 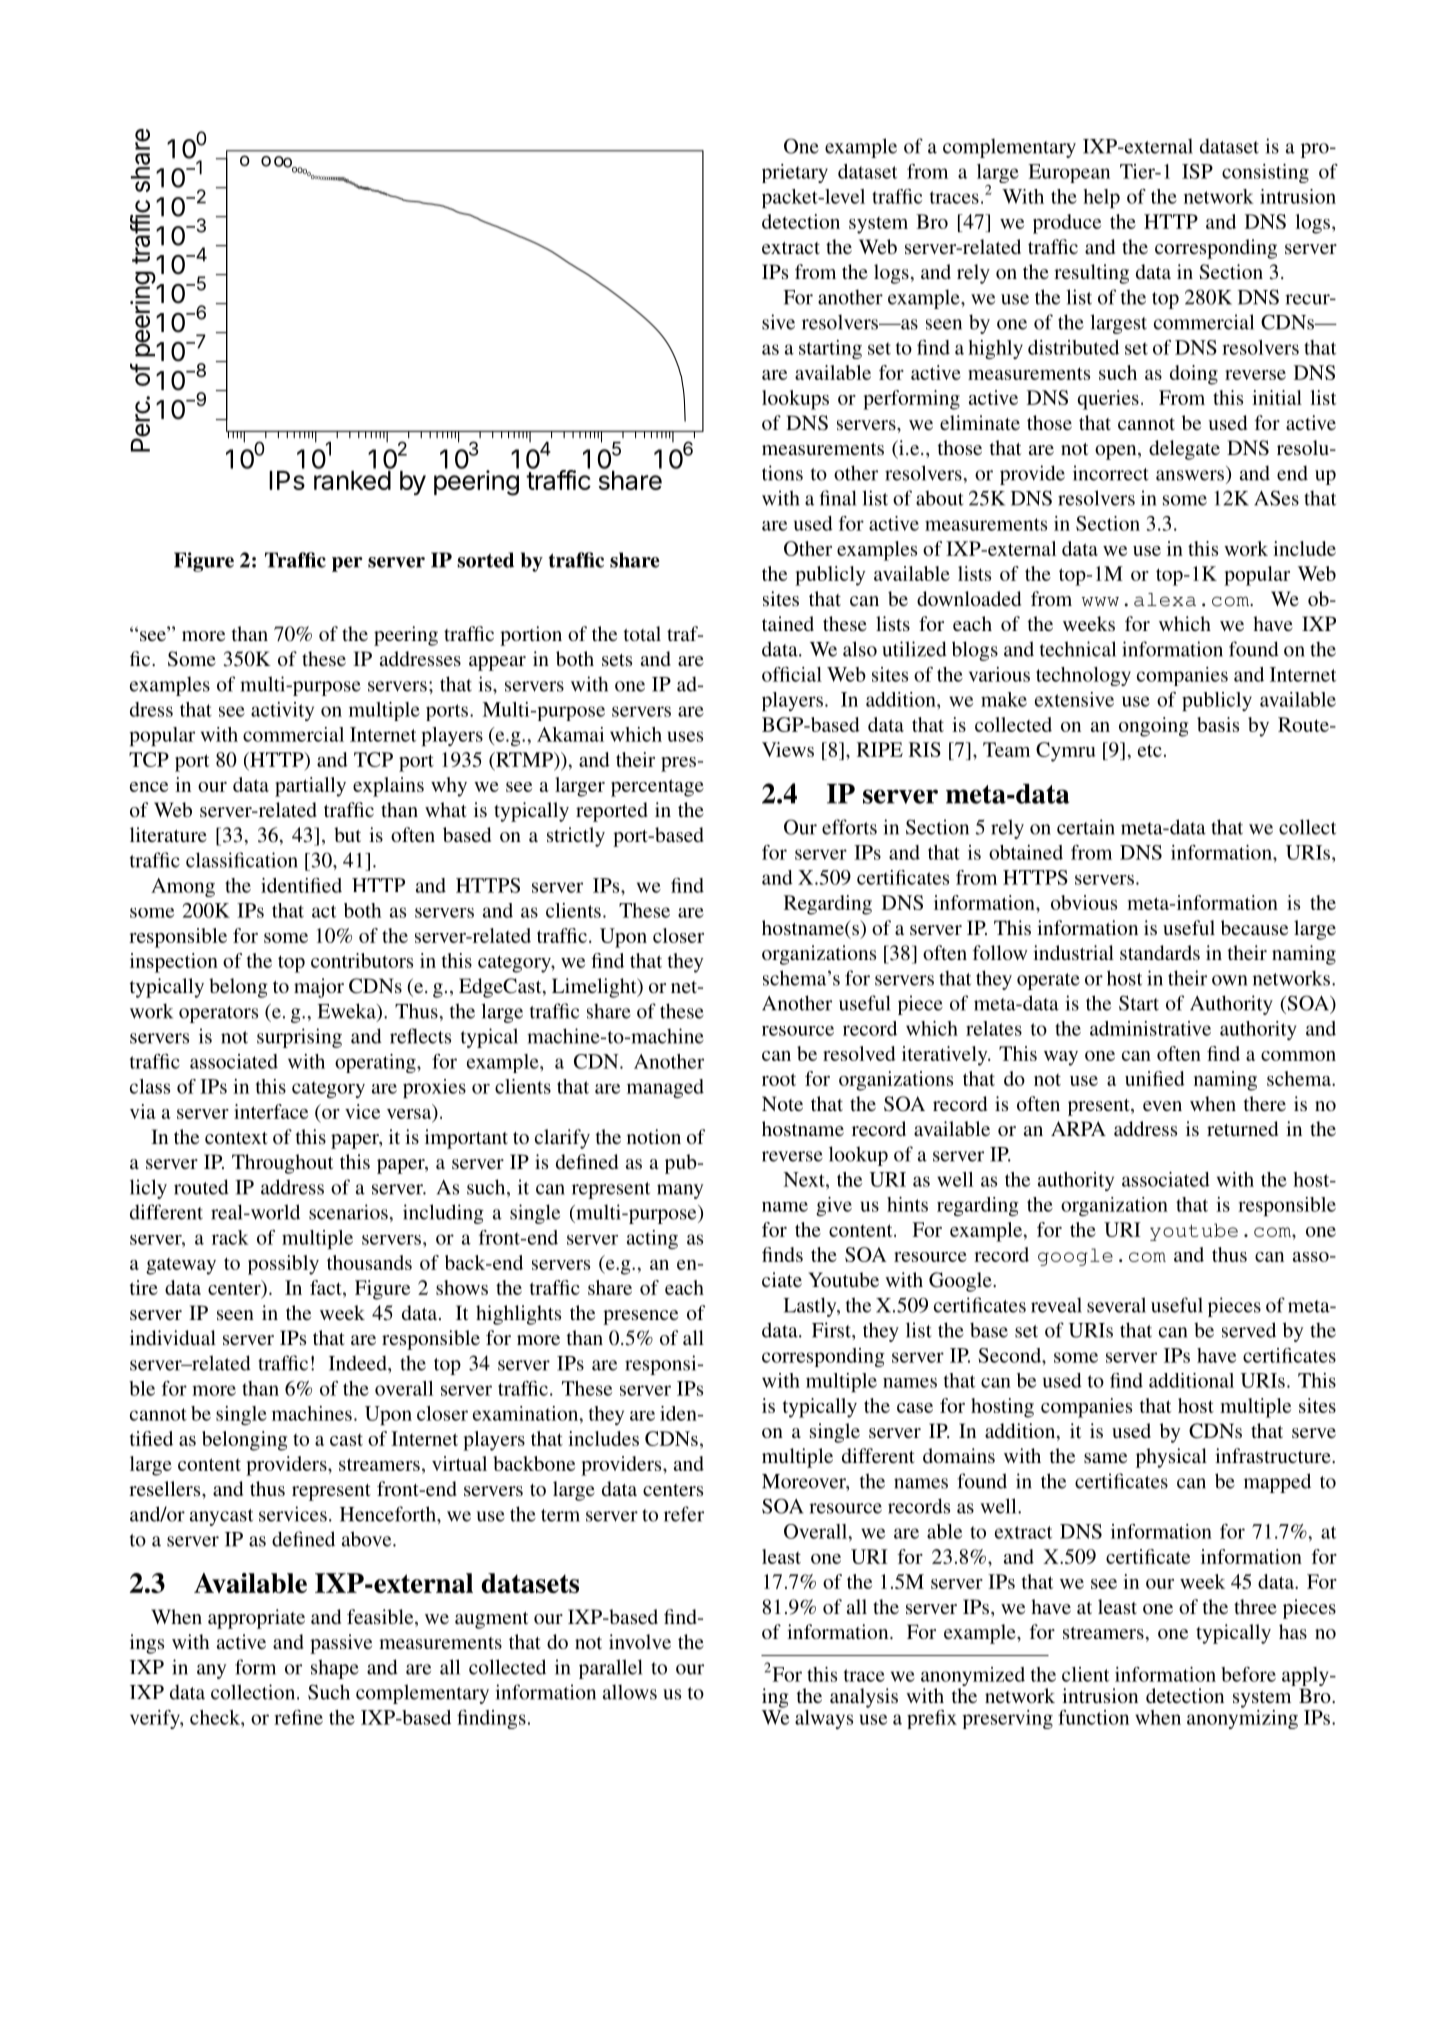 What do you see at coordinates (652, 1239) in the screenshot?
I see `acting` at bounding box center [652, 1239].
